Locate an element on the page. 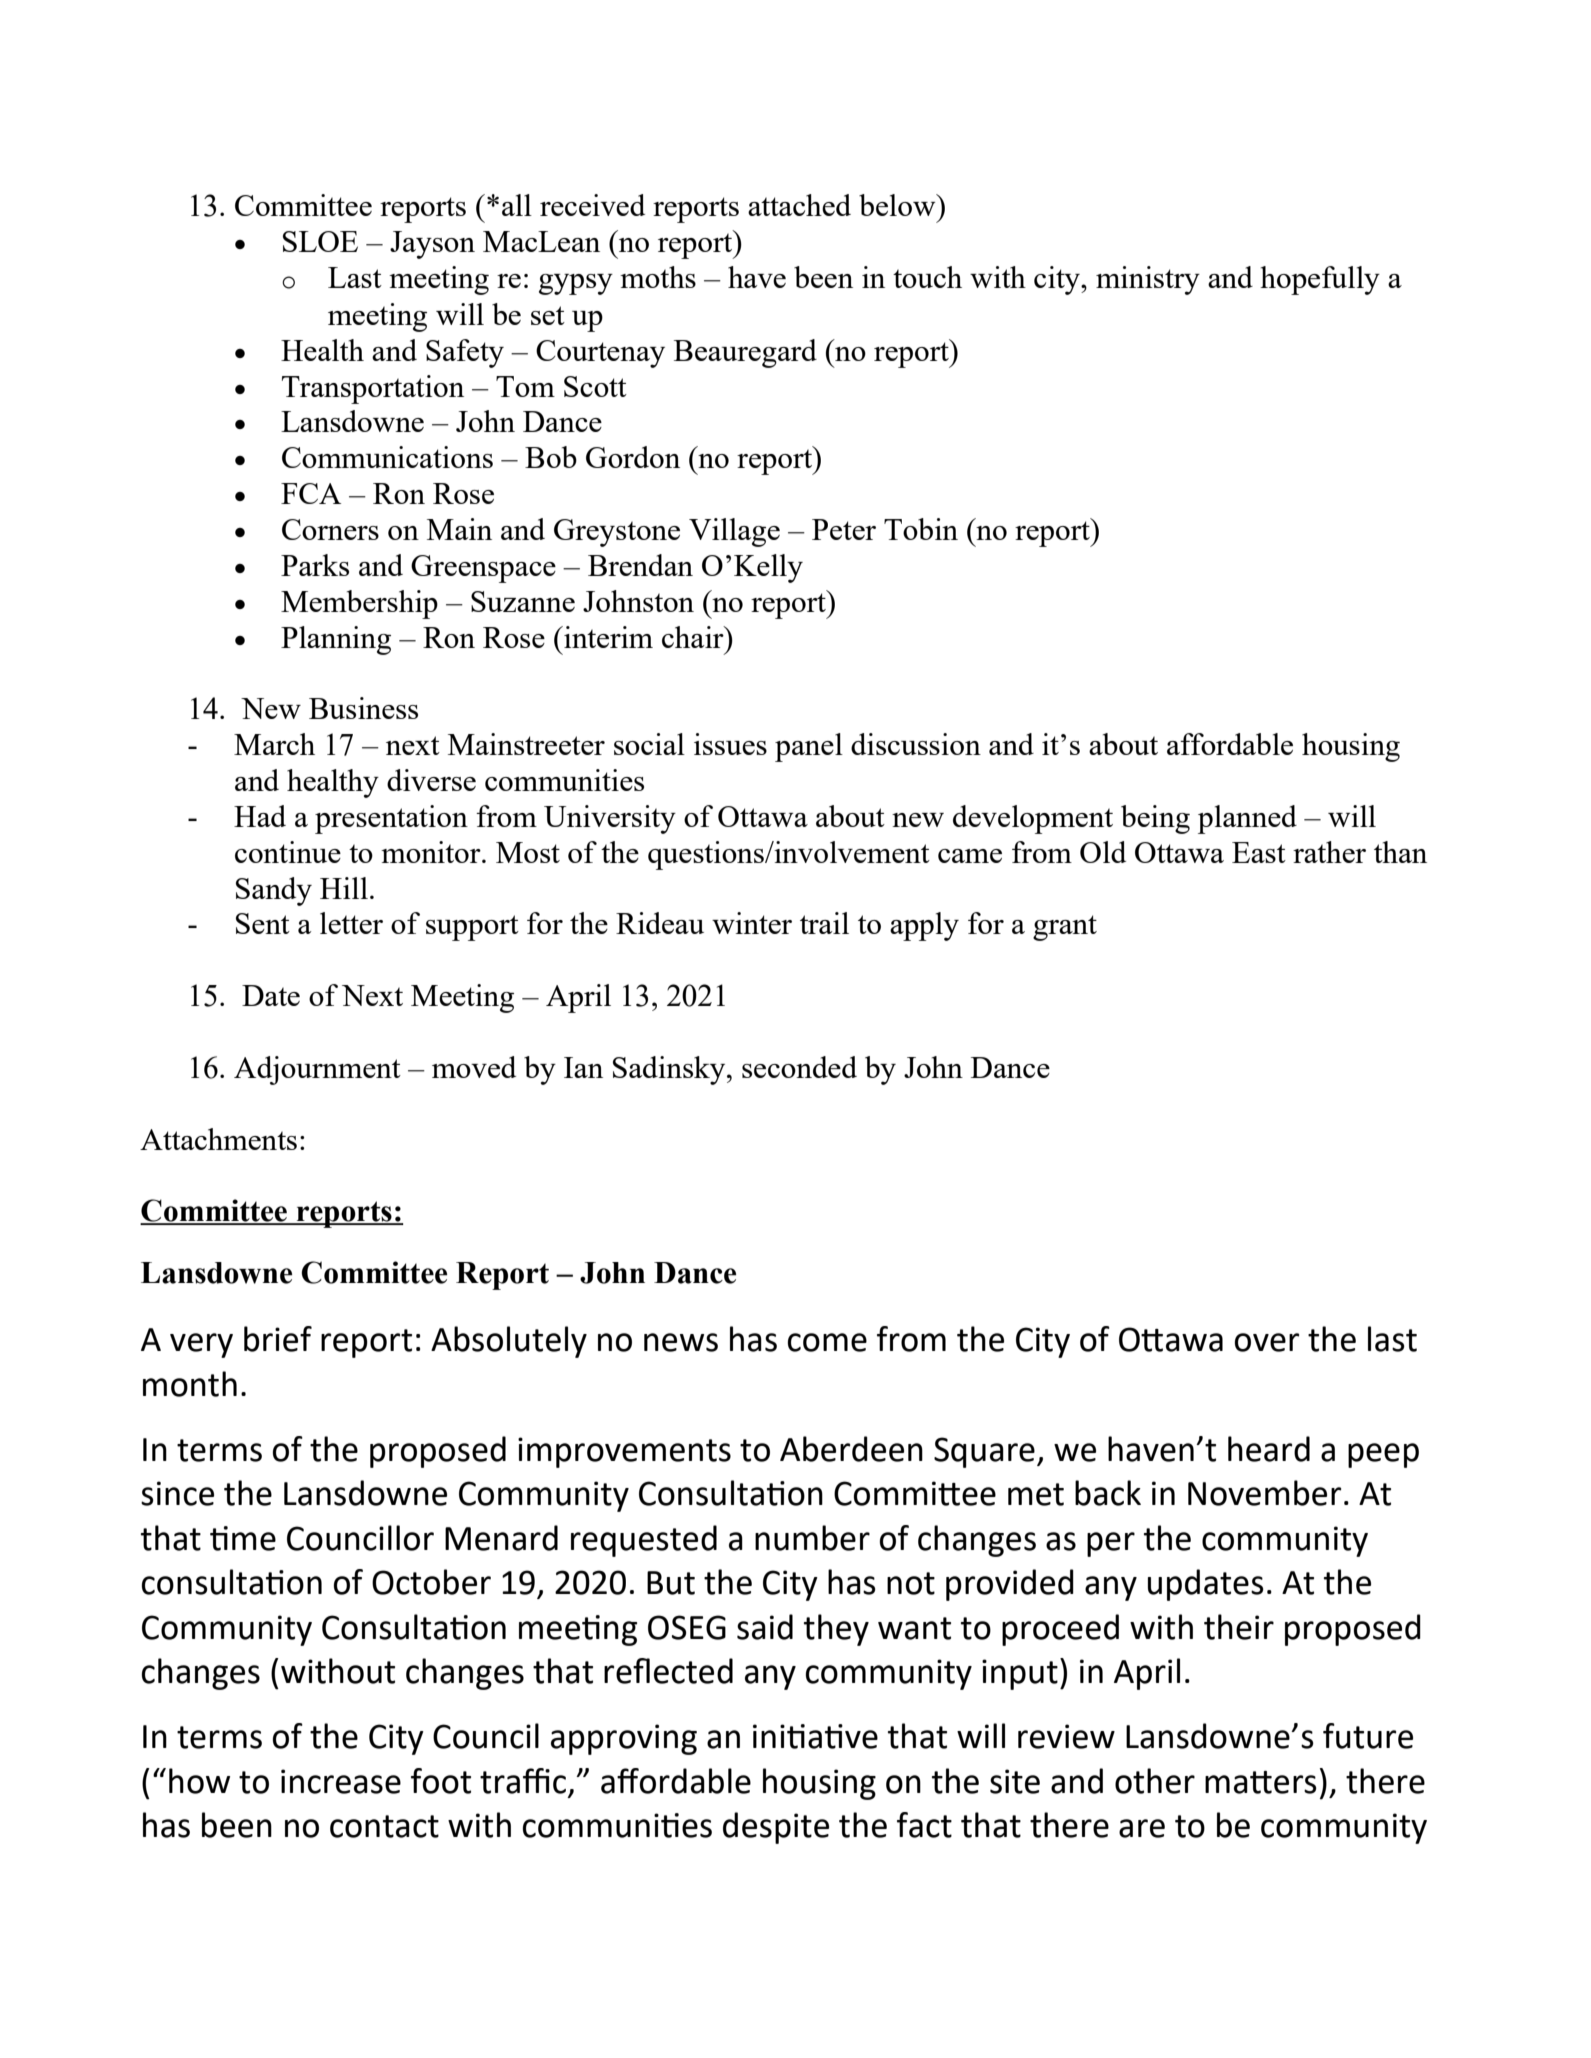 The height and width of the page is (2058, 1591). planned is located at coordinates (1247, 819).
